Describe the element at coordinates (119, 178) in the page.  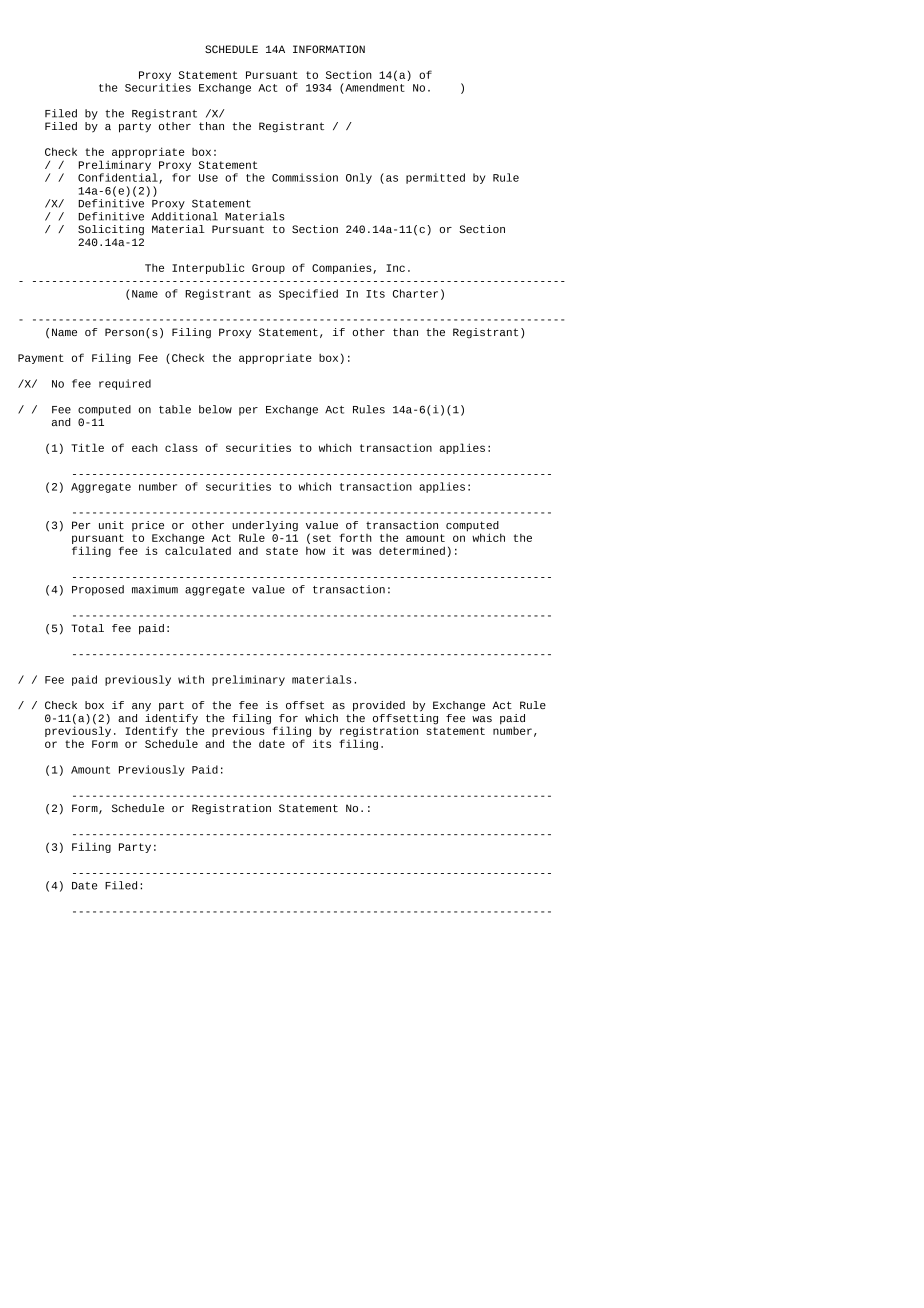
I see `Confidential` at that location.
